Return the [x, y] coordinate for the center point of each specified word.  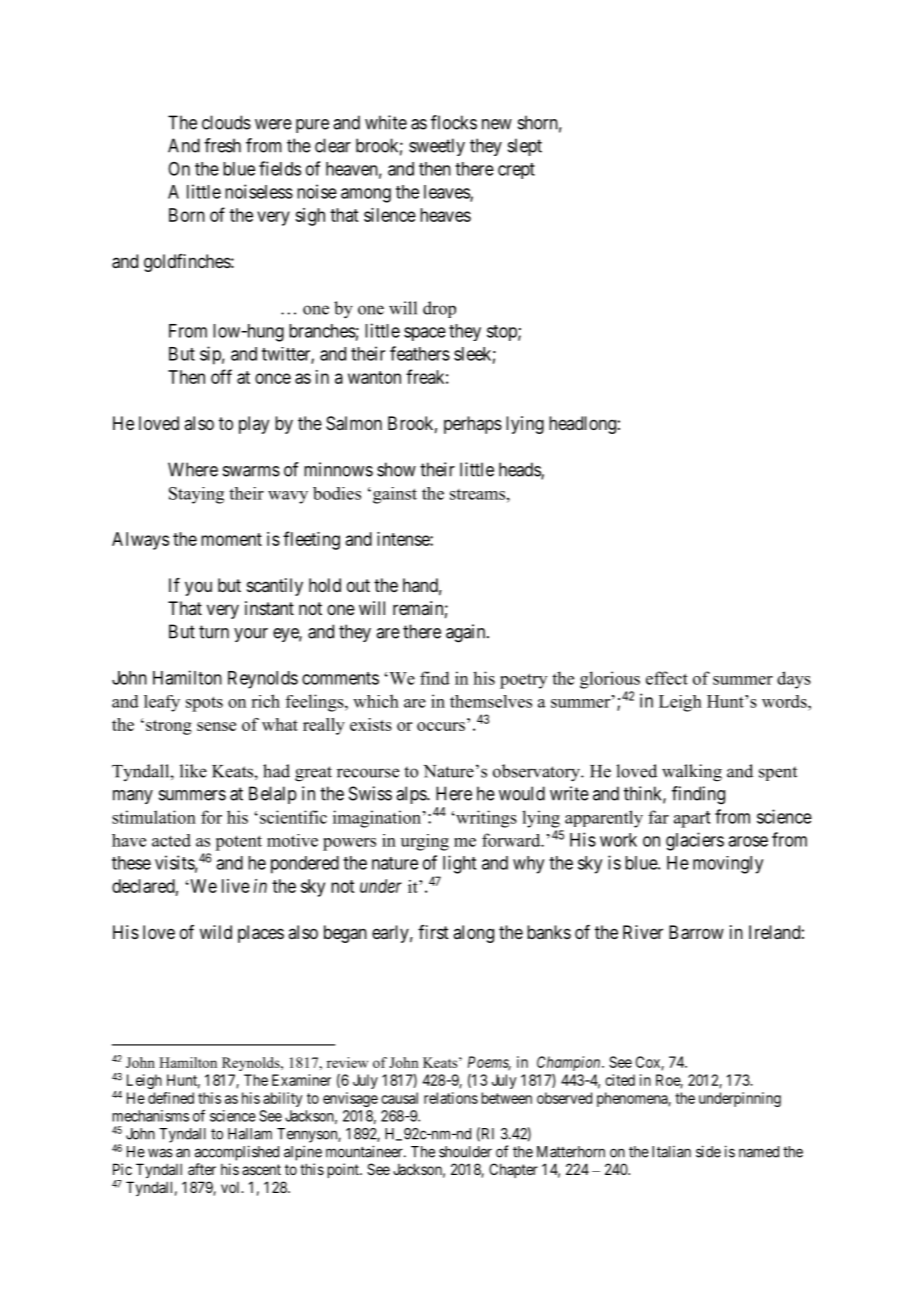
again [467, 633]
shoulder [465, 1152]
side [708, 1151]
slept [525, 147]
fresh [222, 145]
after [202, 1169]
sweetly [437, 147]
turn [214, 632]
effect [667, 678]
